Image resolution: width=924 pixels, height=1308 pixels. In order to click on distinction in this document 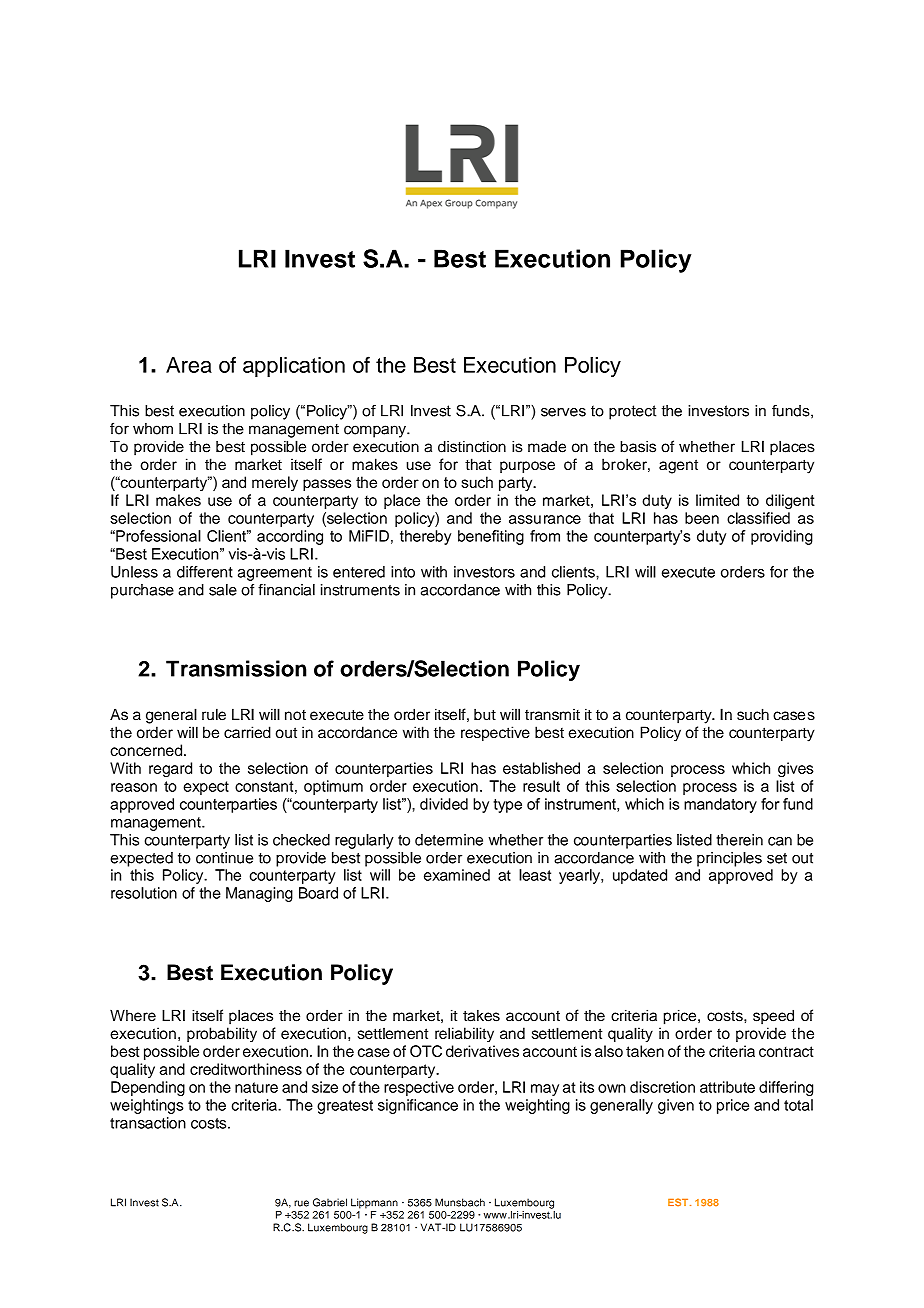, I will do `click(472, 446)`.
